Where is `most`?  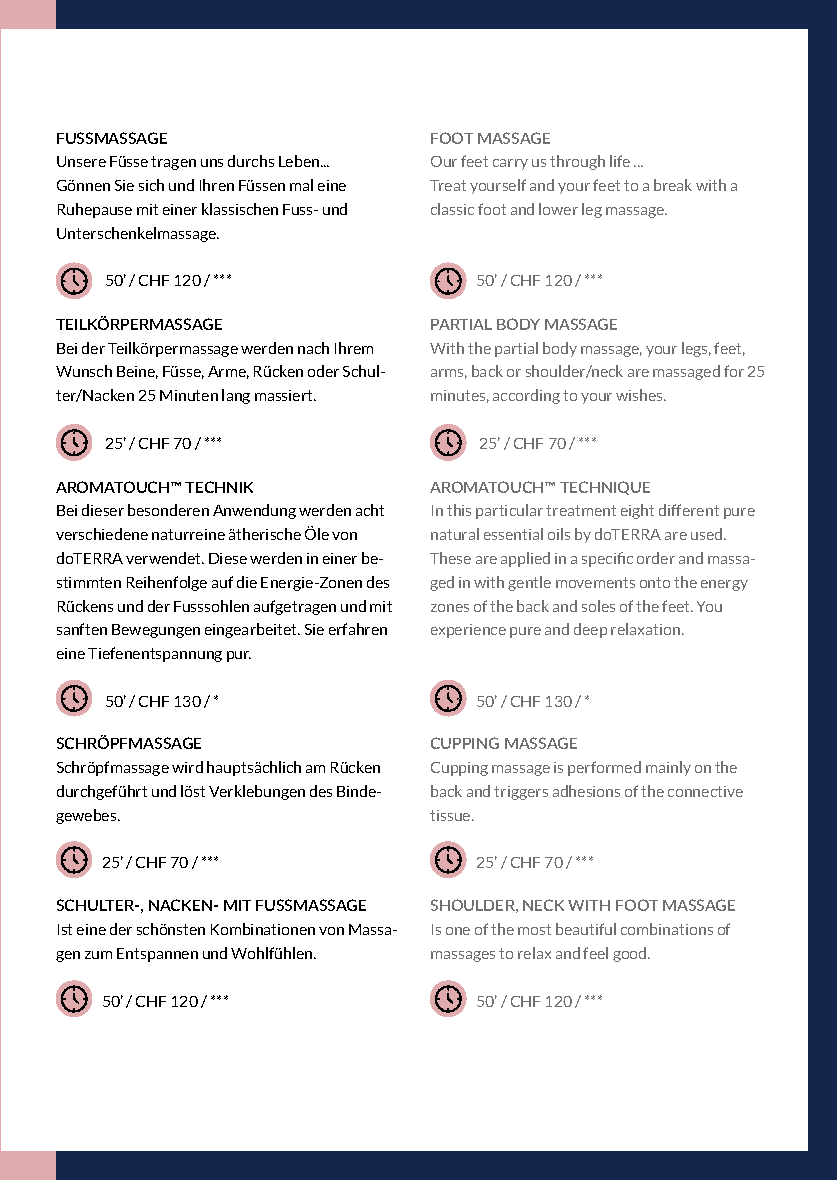 most is located at coordinates (534, 929).
